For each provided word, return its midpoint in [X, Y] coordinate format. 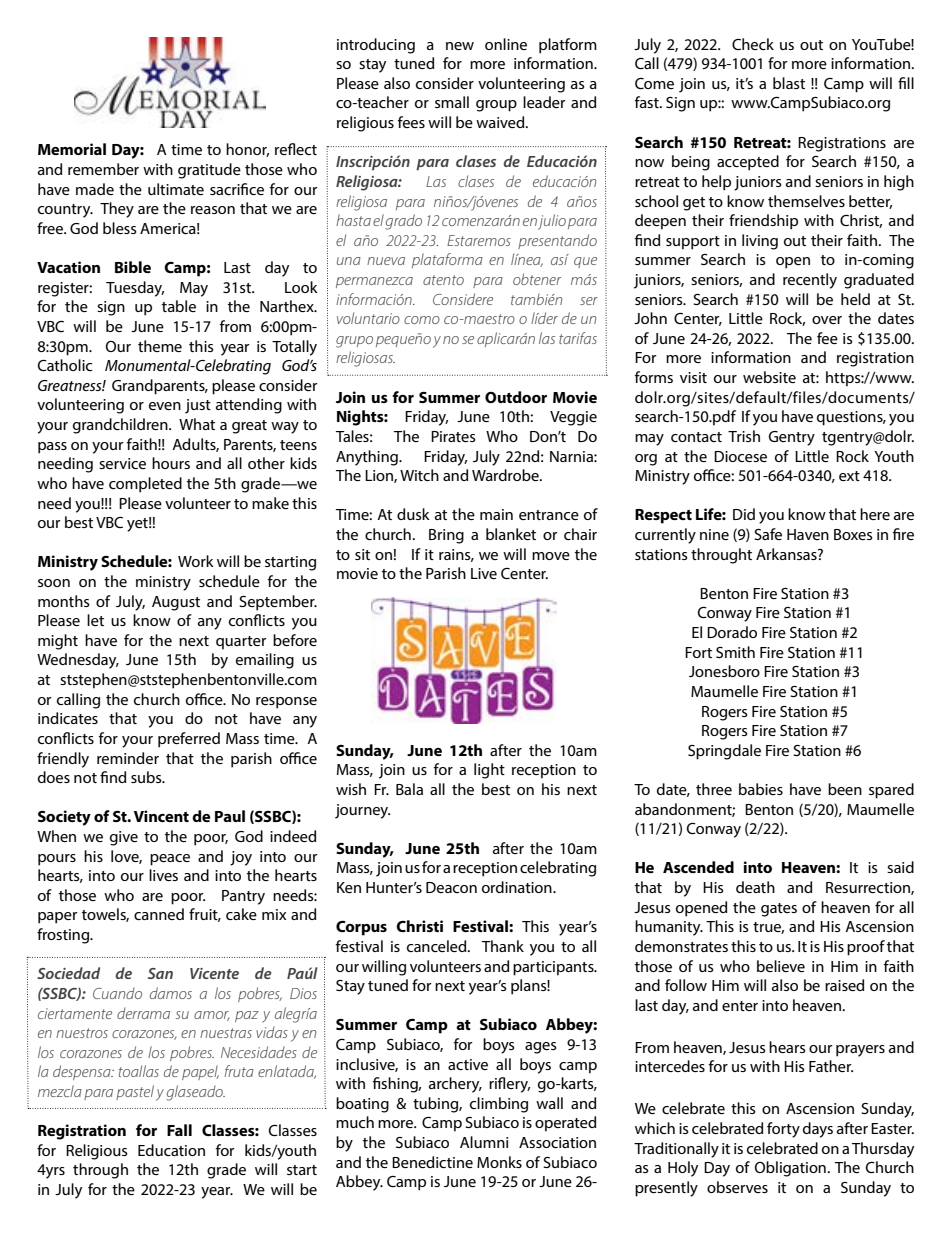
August [176, 603]
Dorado [732, 632]
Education [171, 1150]
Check [753, 44]
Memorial [72, 149]
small [452, 102]
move [551, 556]
